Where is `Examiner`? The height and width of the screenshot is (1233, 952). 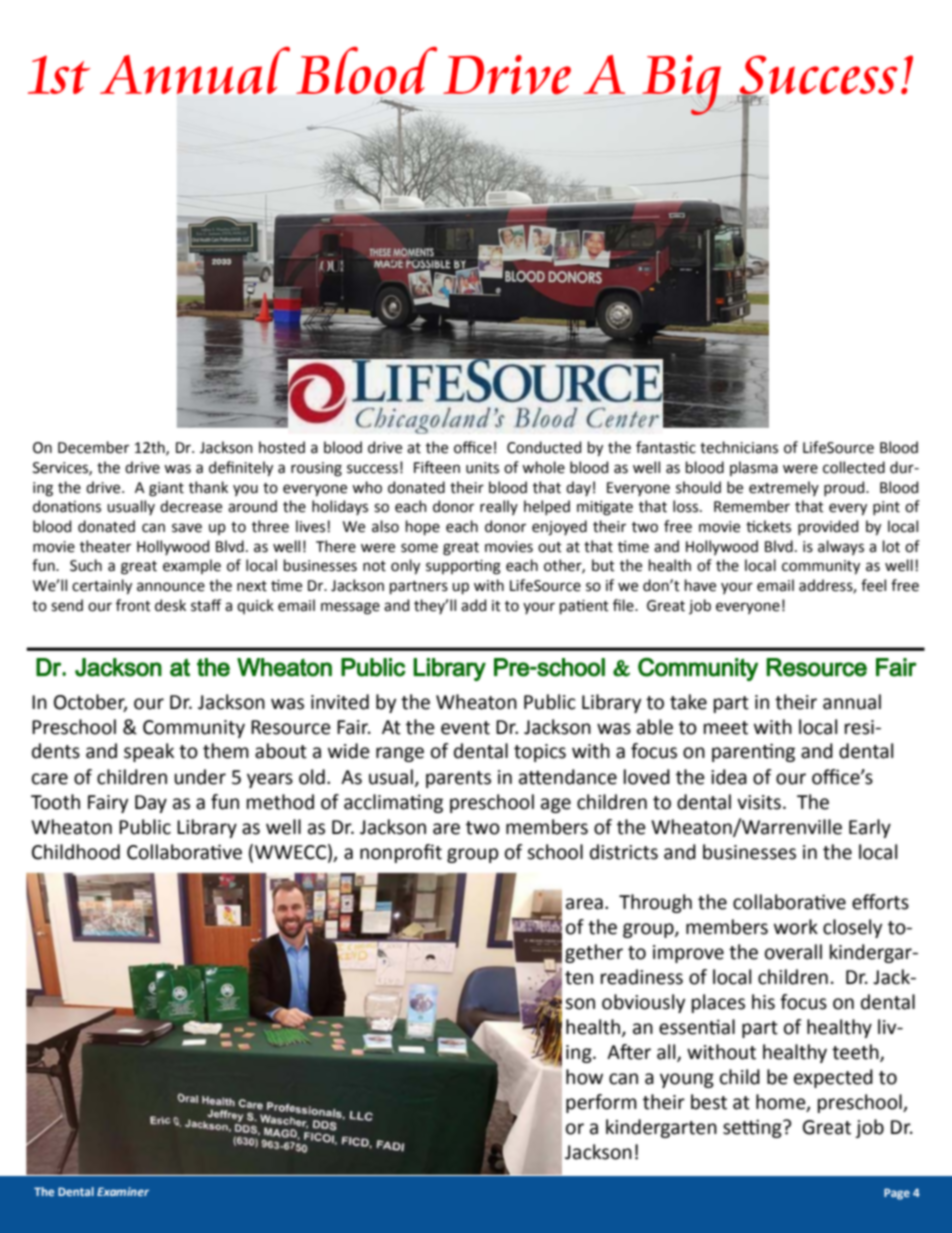
Examiner is located at coordinates (123, 1191).
